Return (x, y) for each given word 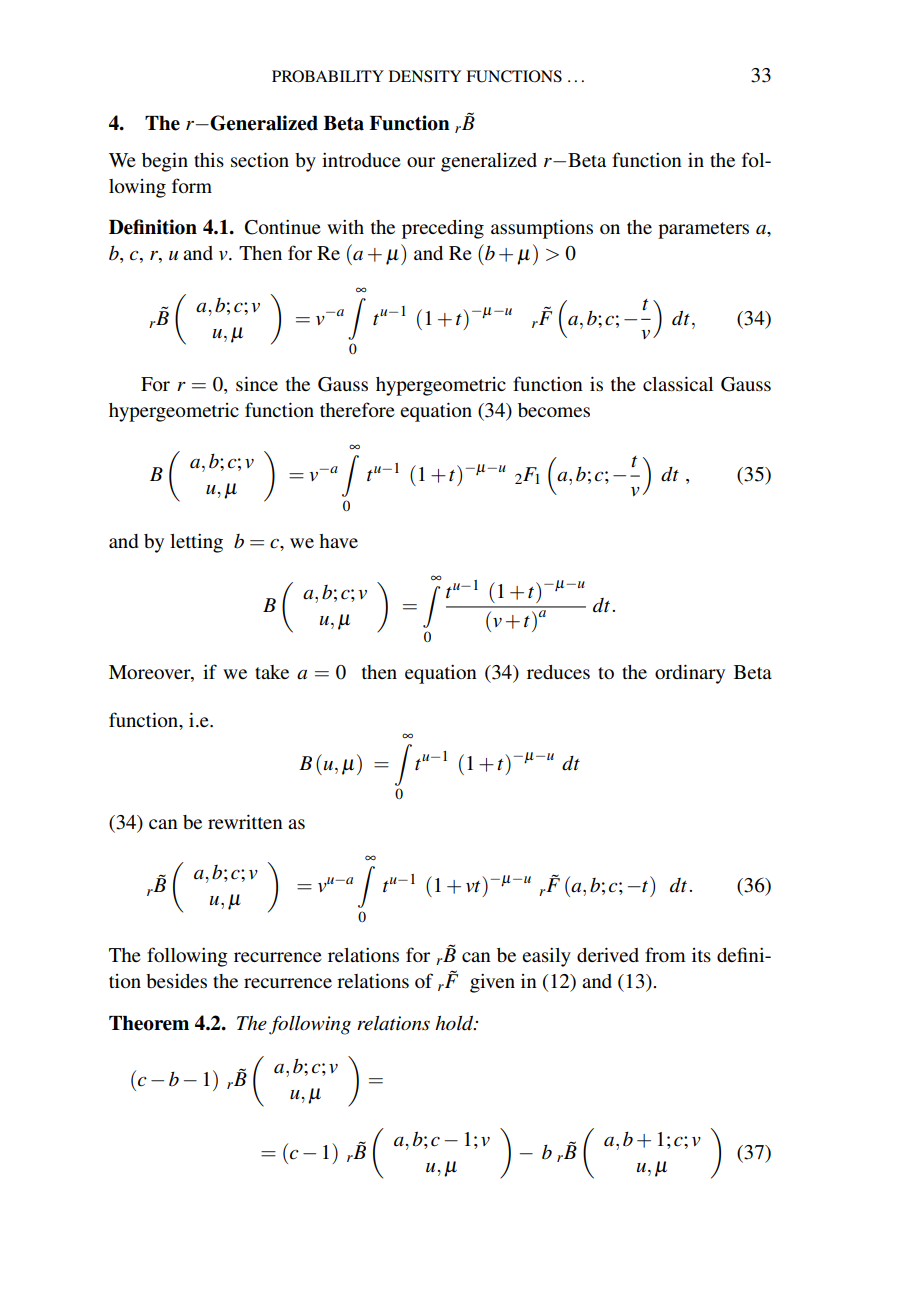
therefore (357, 409)
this (209, 160)
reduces (558, 672)
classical (678, 383)
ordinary (690, 674)
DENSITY (425, 76)
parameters (703, 230)
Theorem (149, 1023)
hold (455, 1023)
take (272, 672)
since (257, 383)
